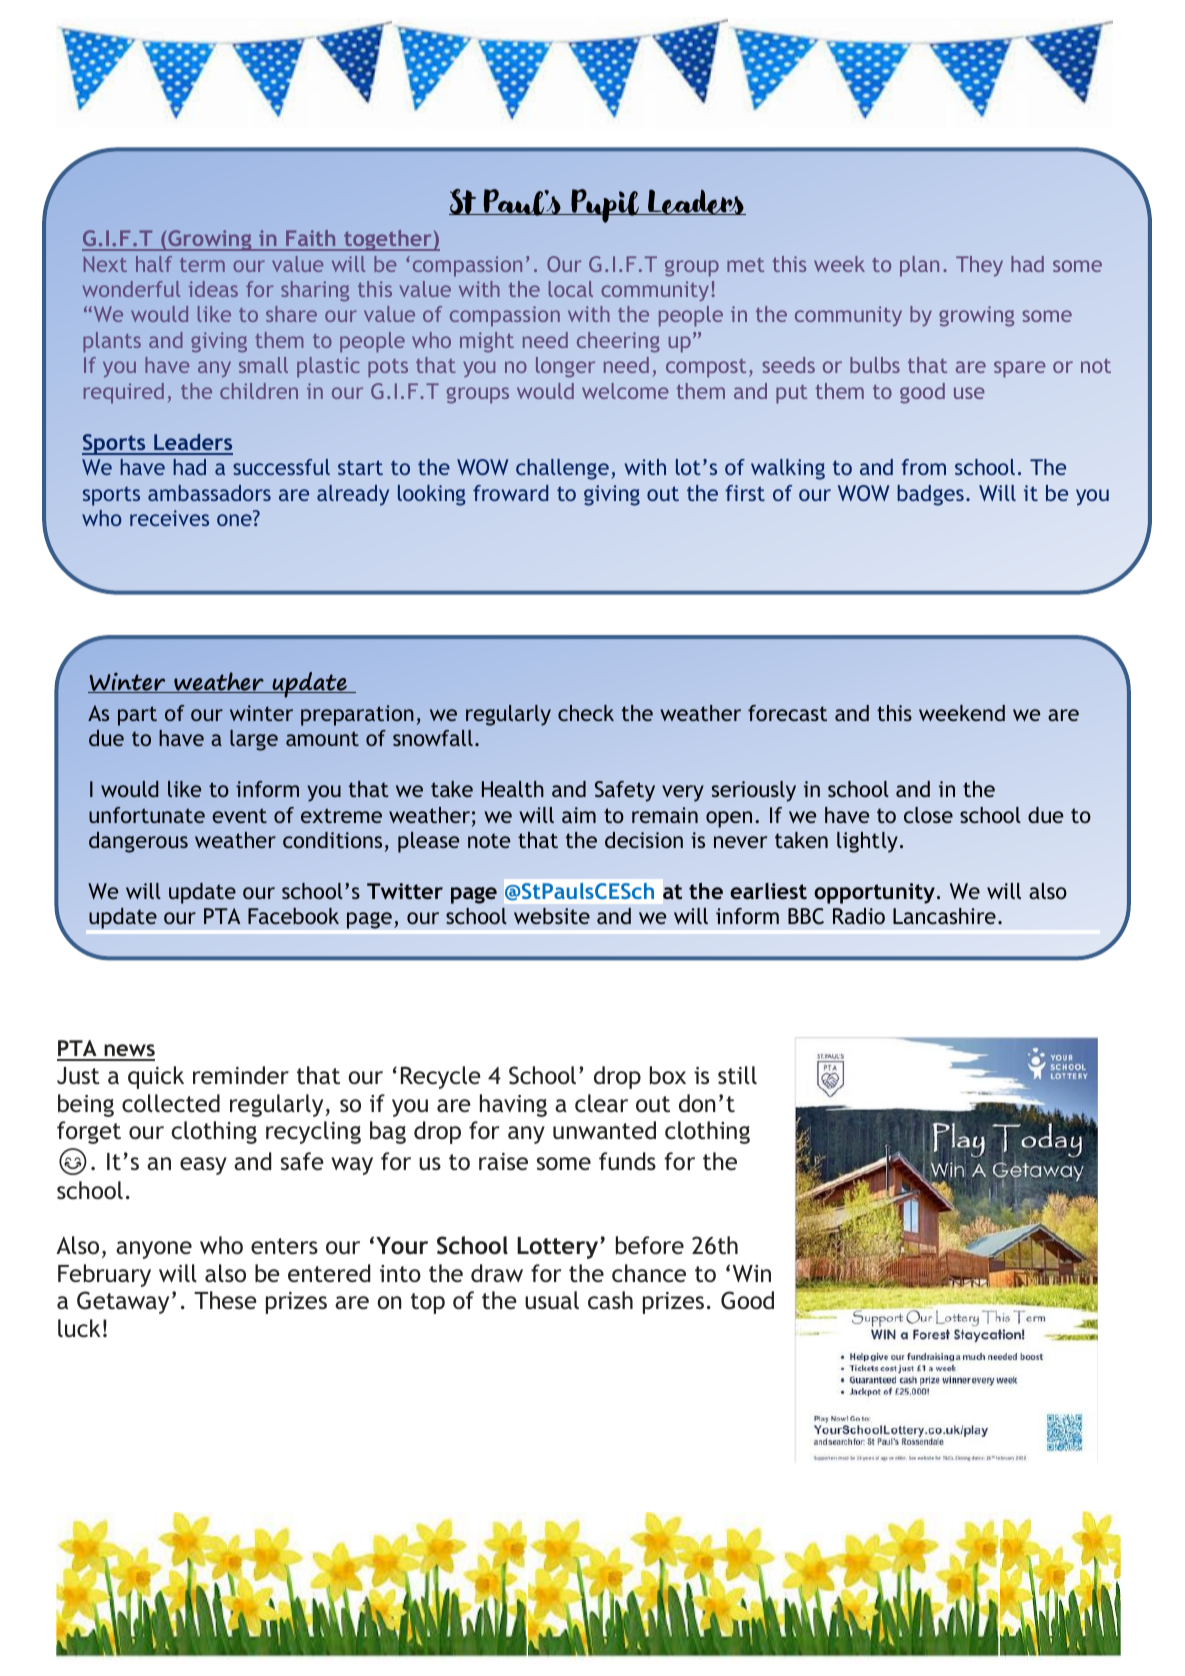 This page has height=1676, width=1185. Describe the element at coordinates (513, 789) in the page. I see `Health` at that location.
